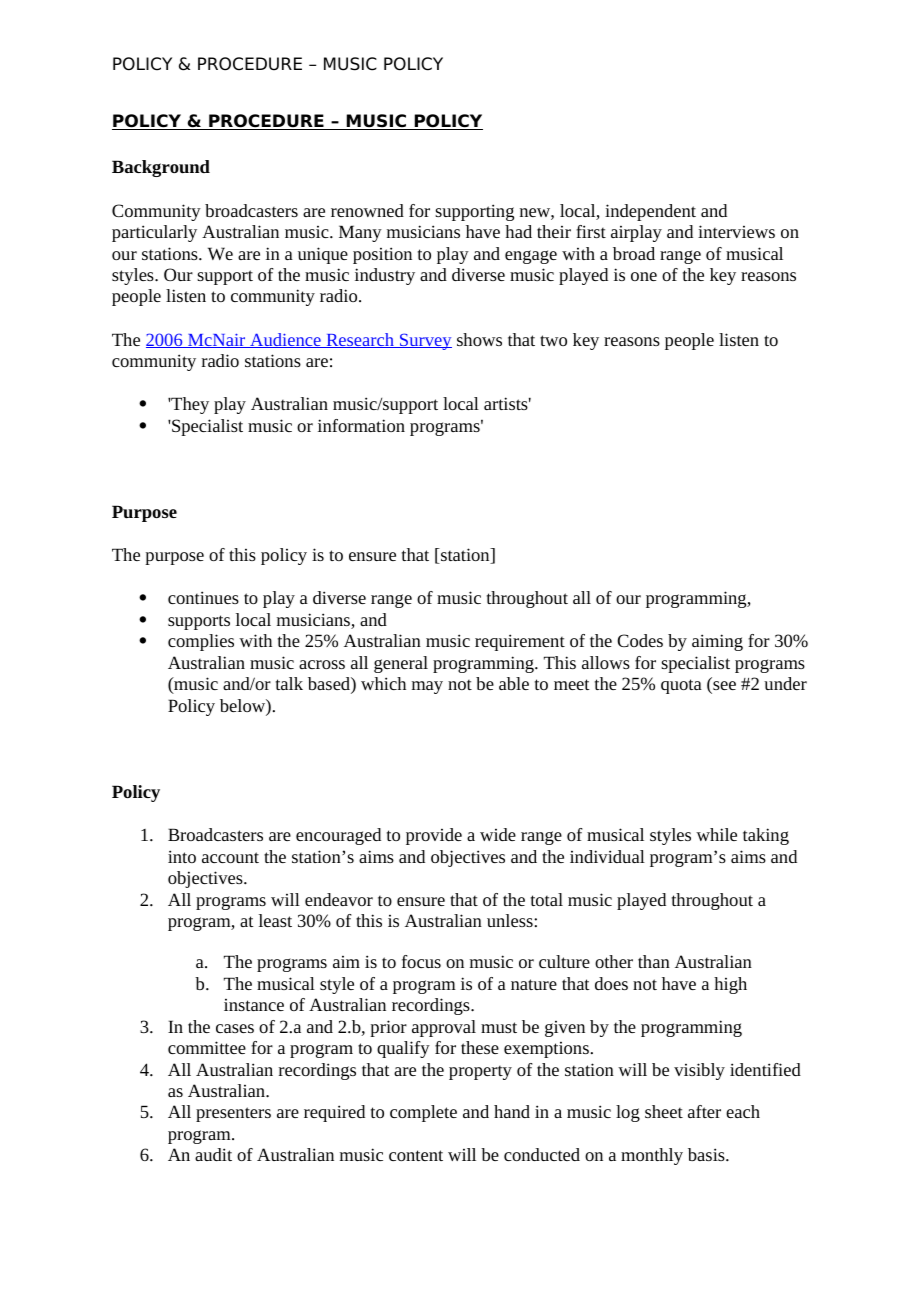 The height and width of the document is (1308, 924). Describe the element at coordinates (514, 683) in the document. I see `able` at that location.
